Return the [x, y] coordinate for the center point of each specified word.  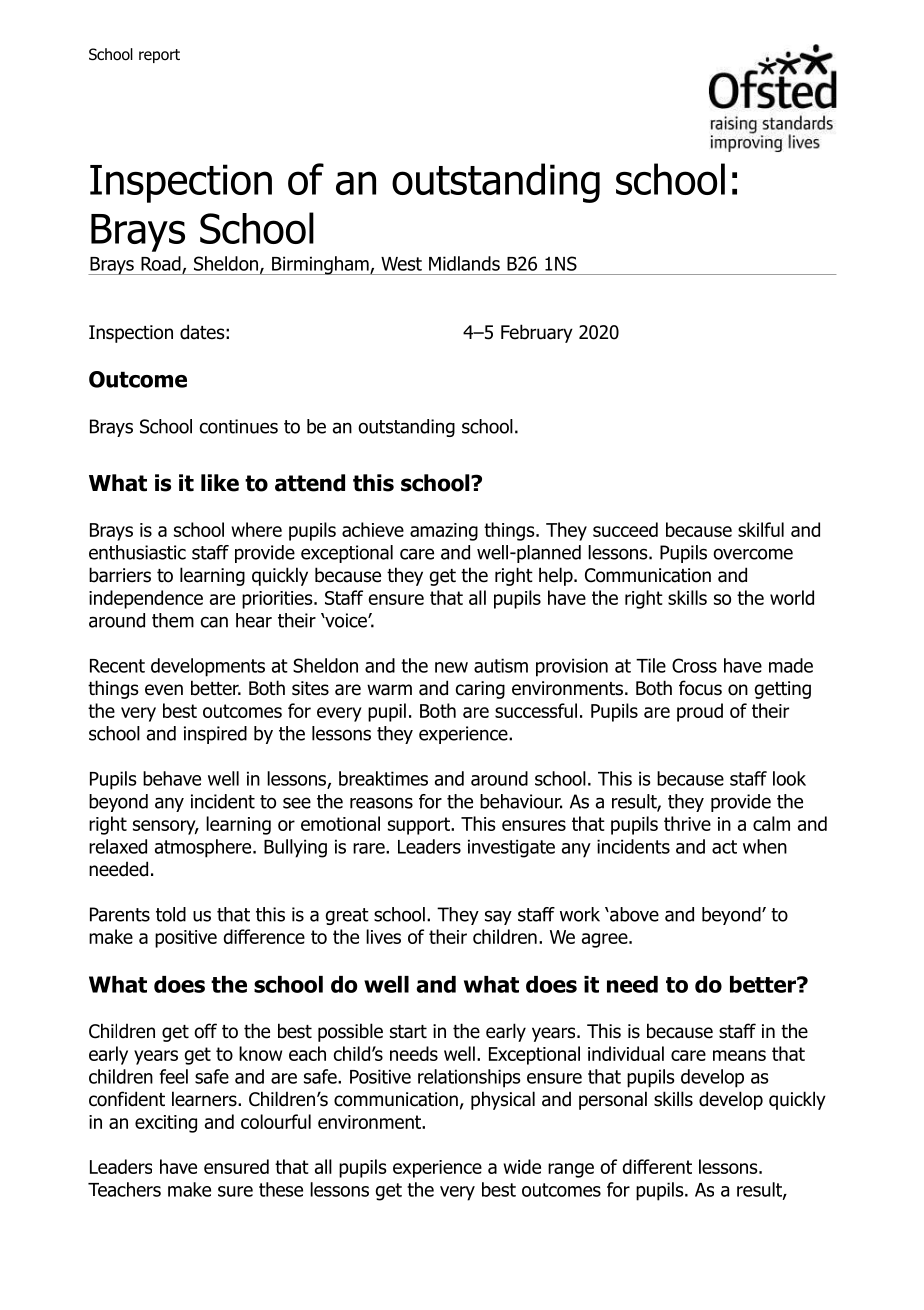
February [537, 333]
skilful [761, 529]
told [171, 914]
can [214, 622]
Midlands [464, 263]
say [498, 917]
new [451, 667]
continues [239, 426]
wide [522, 1166]
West [401, 264]
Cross [694, 665]
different [657, 1166]
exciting [166, 1124]
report [159, 56]
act [724, 847]
